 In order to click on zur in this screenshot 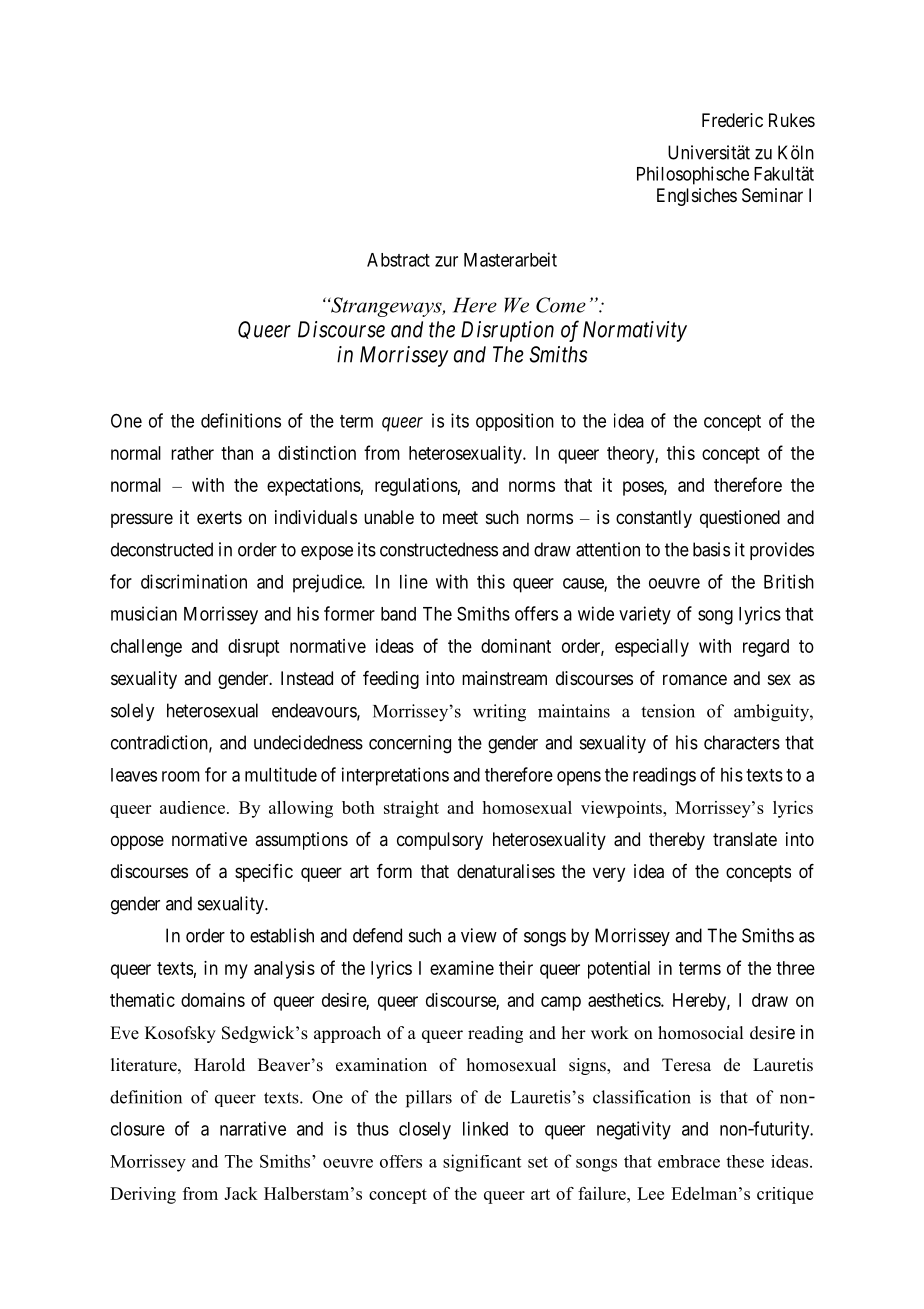, I will do `click(446, 261)`.
